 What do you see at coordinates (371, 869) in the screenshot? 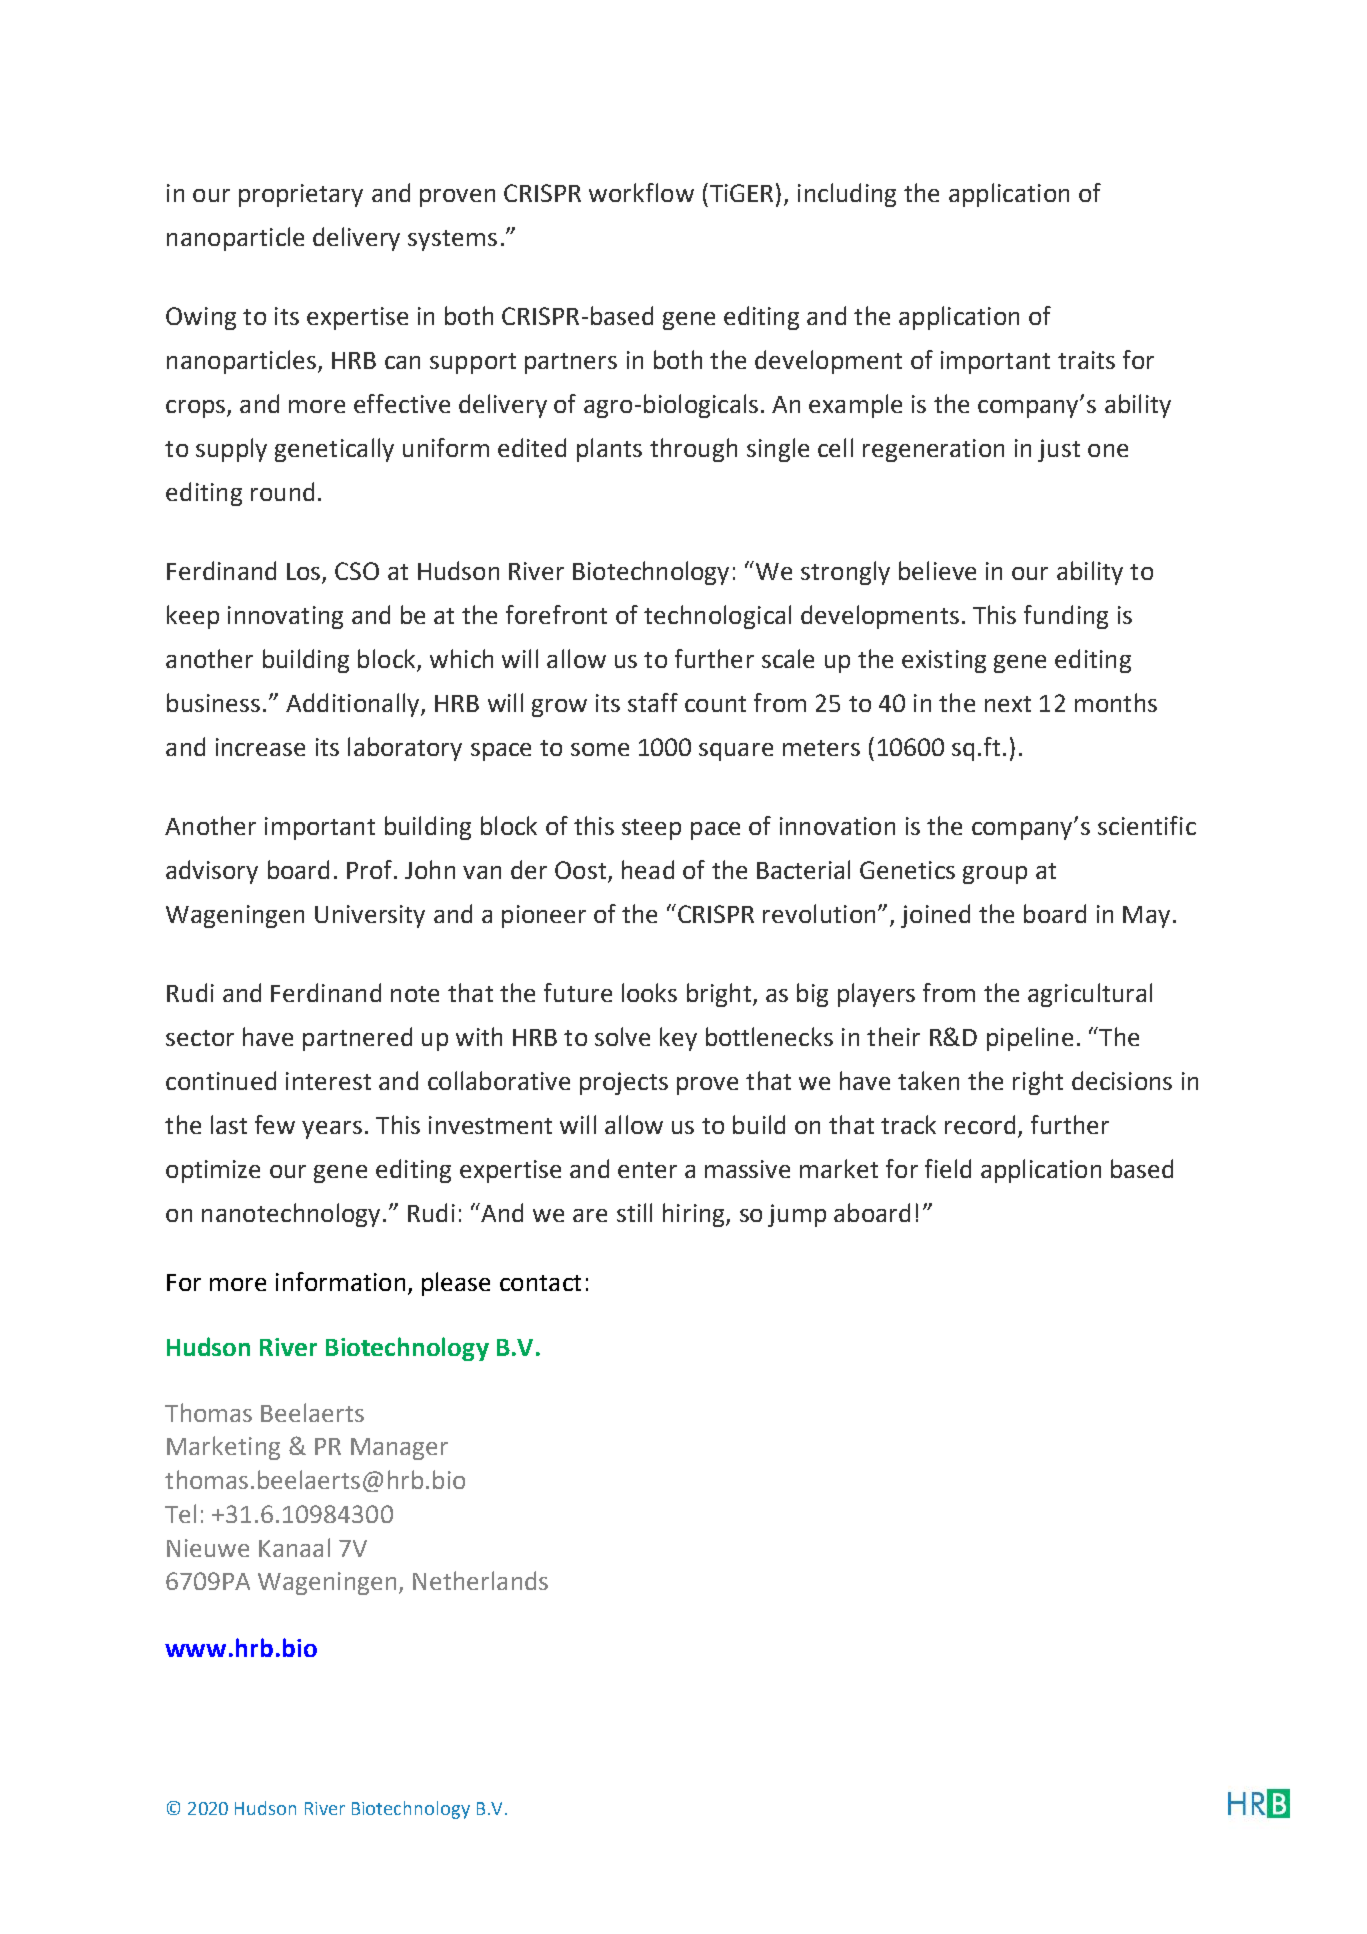
I see `Prof` at bounding box center [371, 869].
